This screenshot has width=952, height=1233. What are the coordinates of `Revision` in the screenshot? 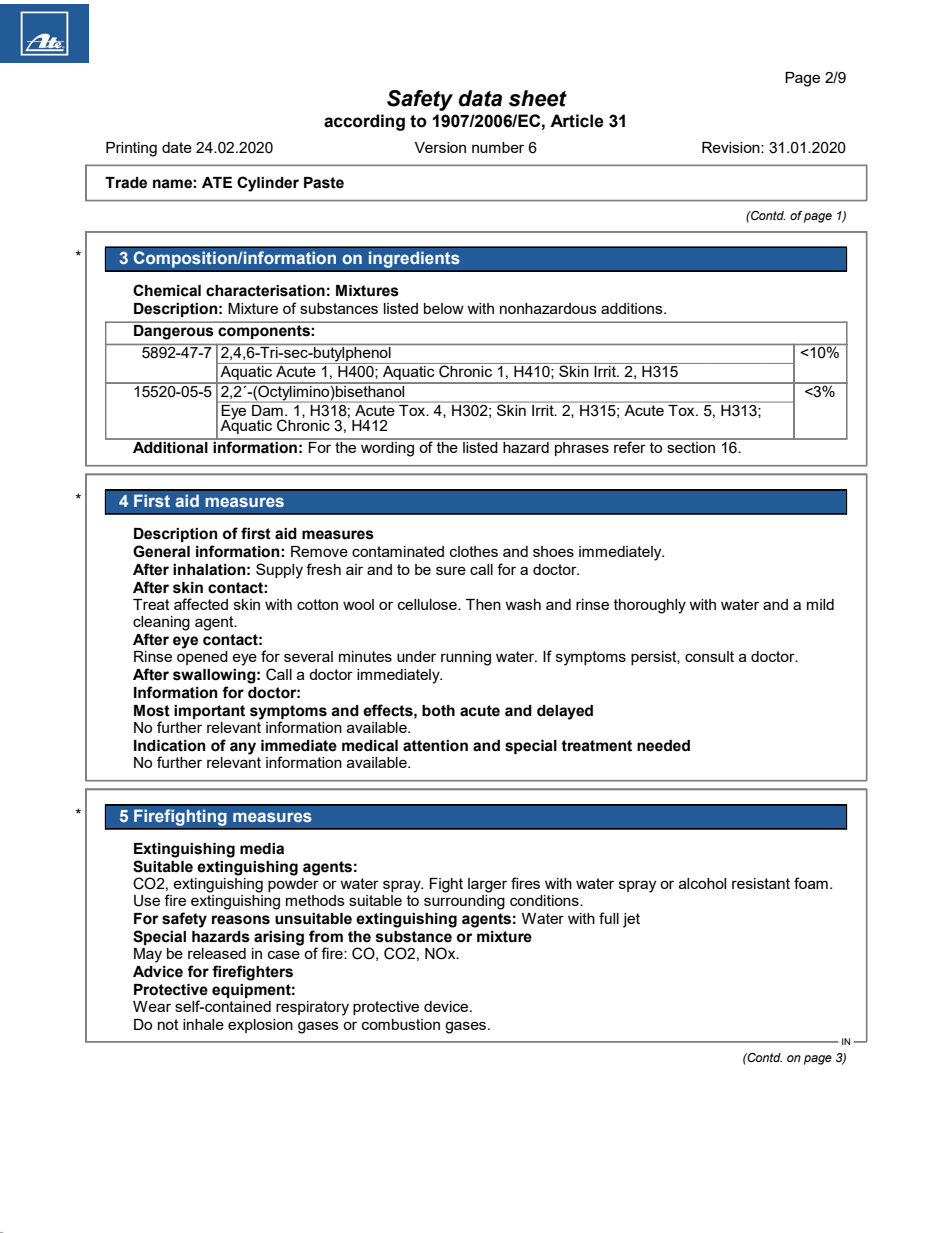 It's located at (732, 147).
